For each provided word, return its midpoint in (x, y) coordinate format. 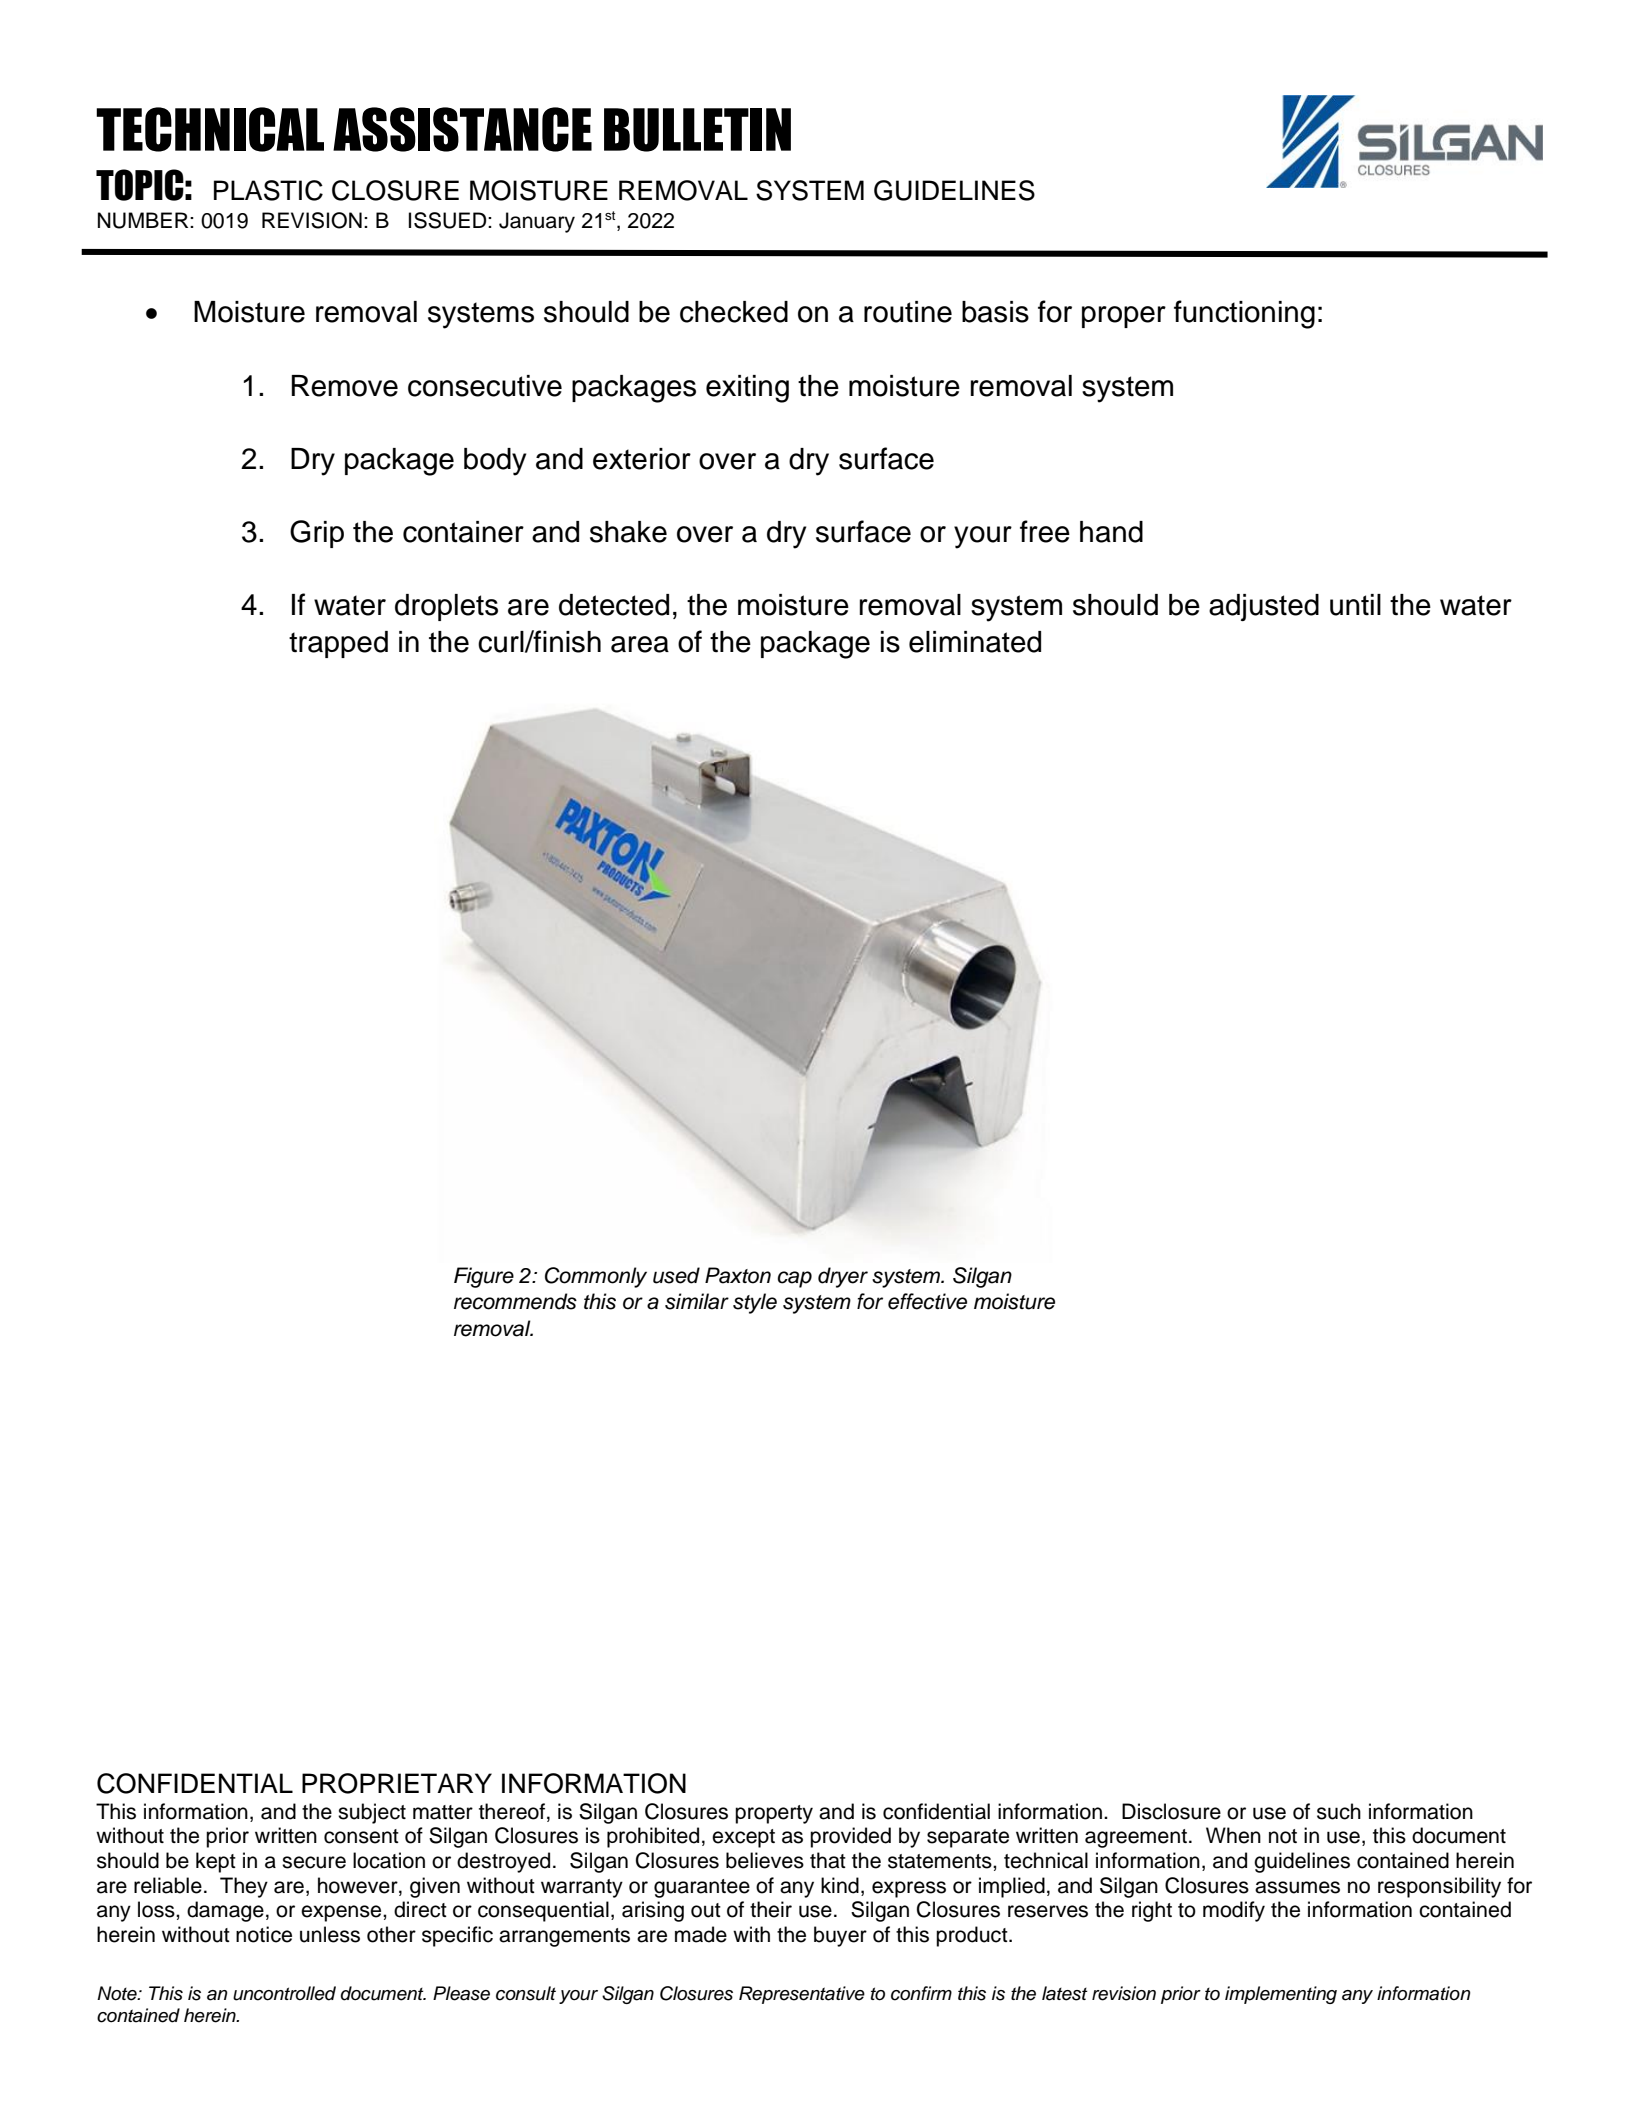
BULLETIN (697, 130)
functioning (1244, 314)
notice (264, 1934)
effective (927, 1301)
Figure (484, 1277)
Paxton (738, 1275)
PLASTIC (268, 190)
